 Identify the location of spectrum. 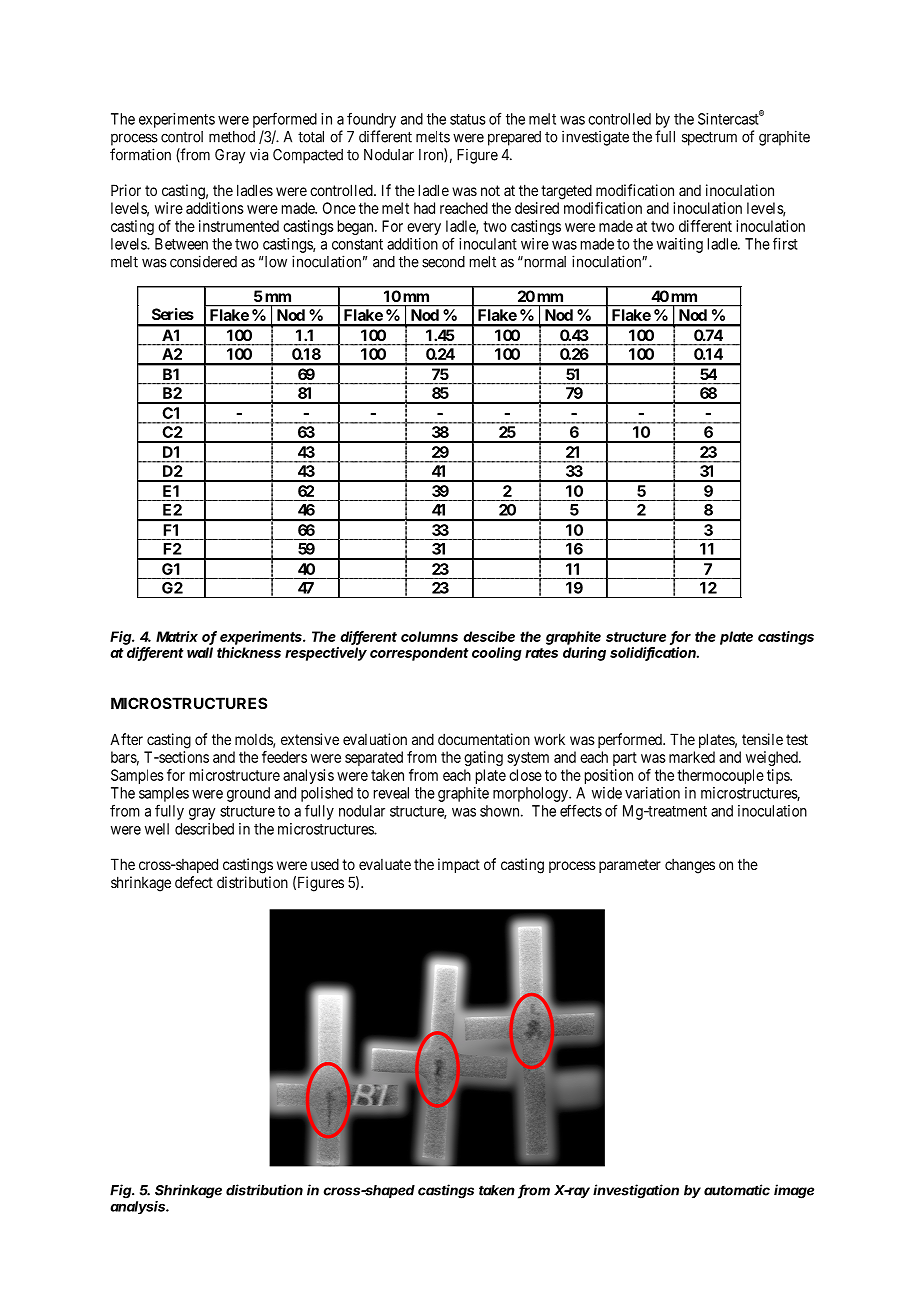
(709, 138).
